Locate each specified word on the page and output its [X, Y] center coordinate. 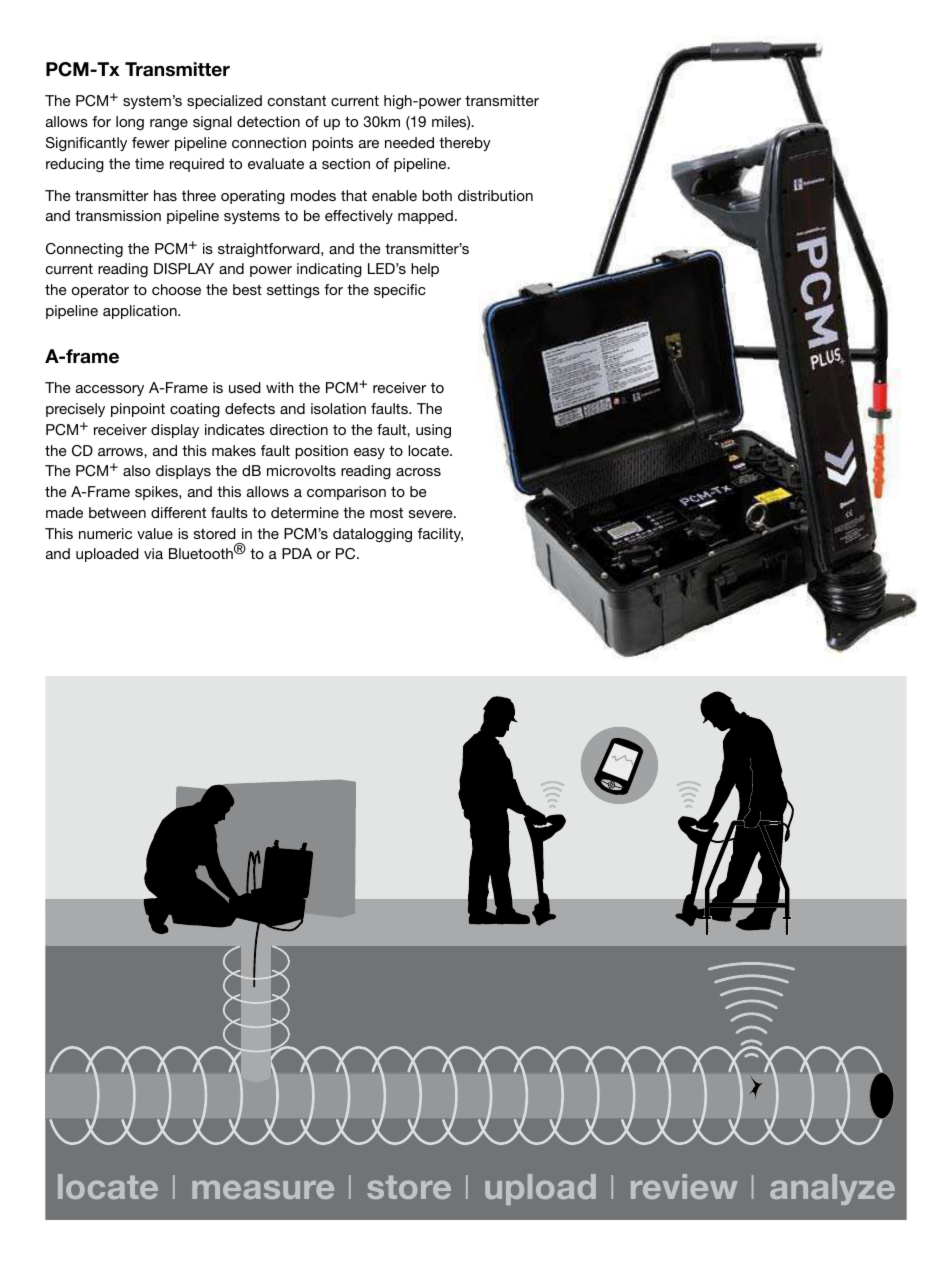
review [684, 1186]
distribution [495, 195]
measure [263, 1189]
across [418, 472]
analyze [832, 1189]
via [153, 553]
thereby [465, 144]
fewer [151, 142]
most [386, 513]
